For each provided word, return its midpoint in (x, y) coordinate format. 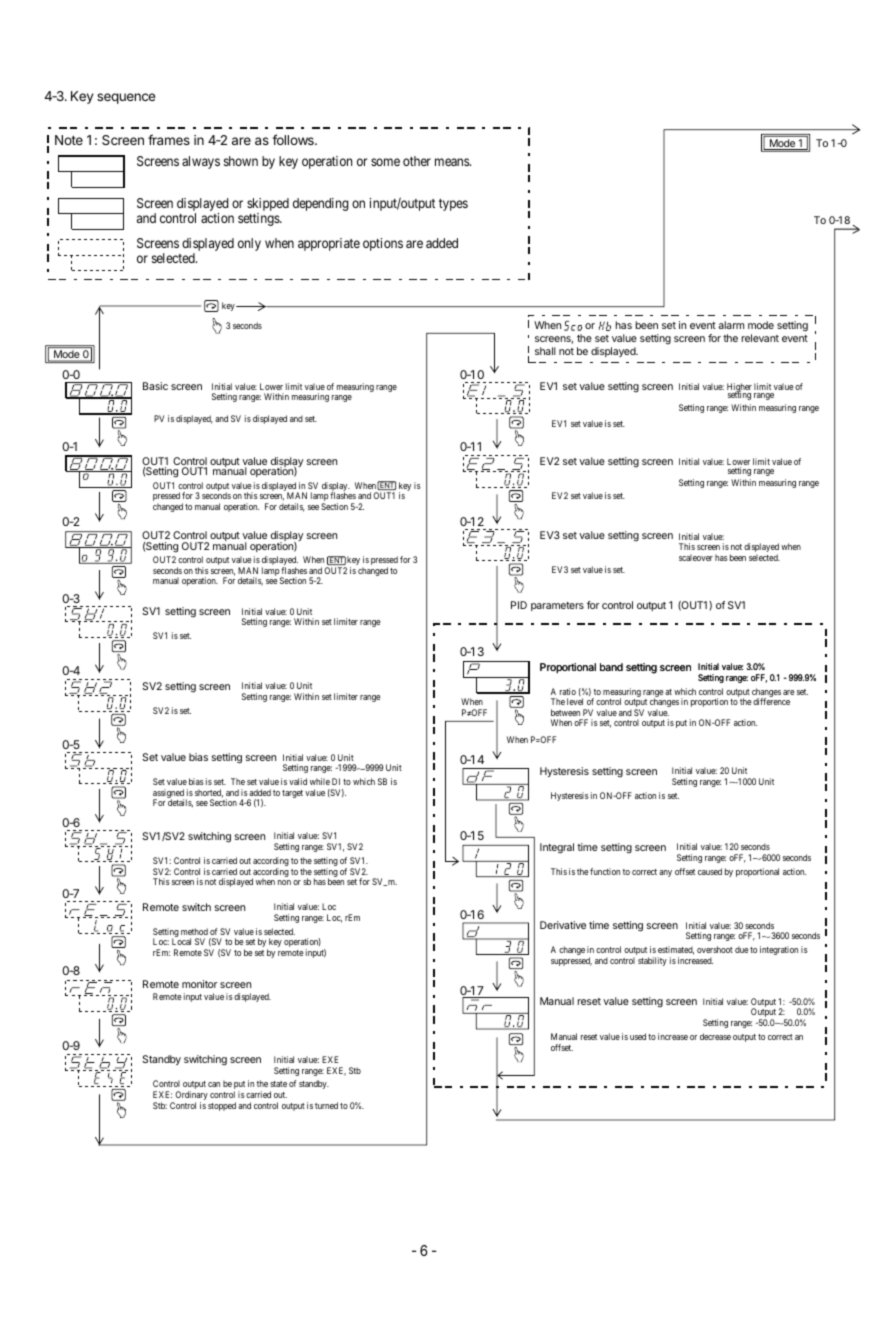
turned (326, 1105)
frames (169, 139)
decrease (715, 1036)
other (417, 161)
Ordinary (190, 1097)
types (453, 205)
